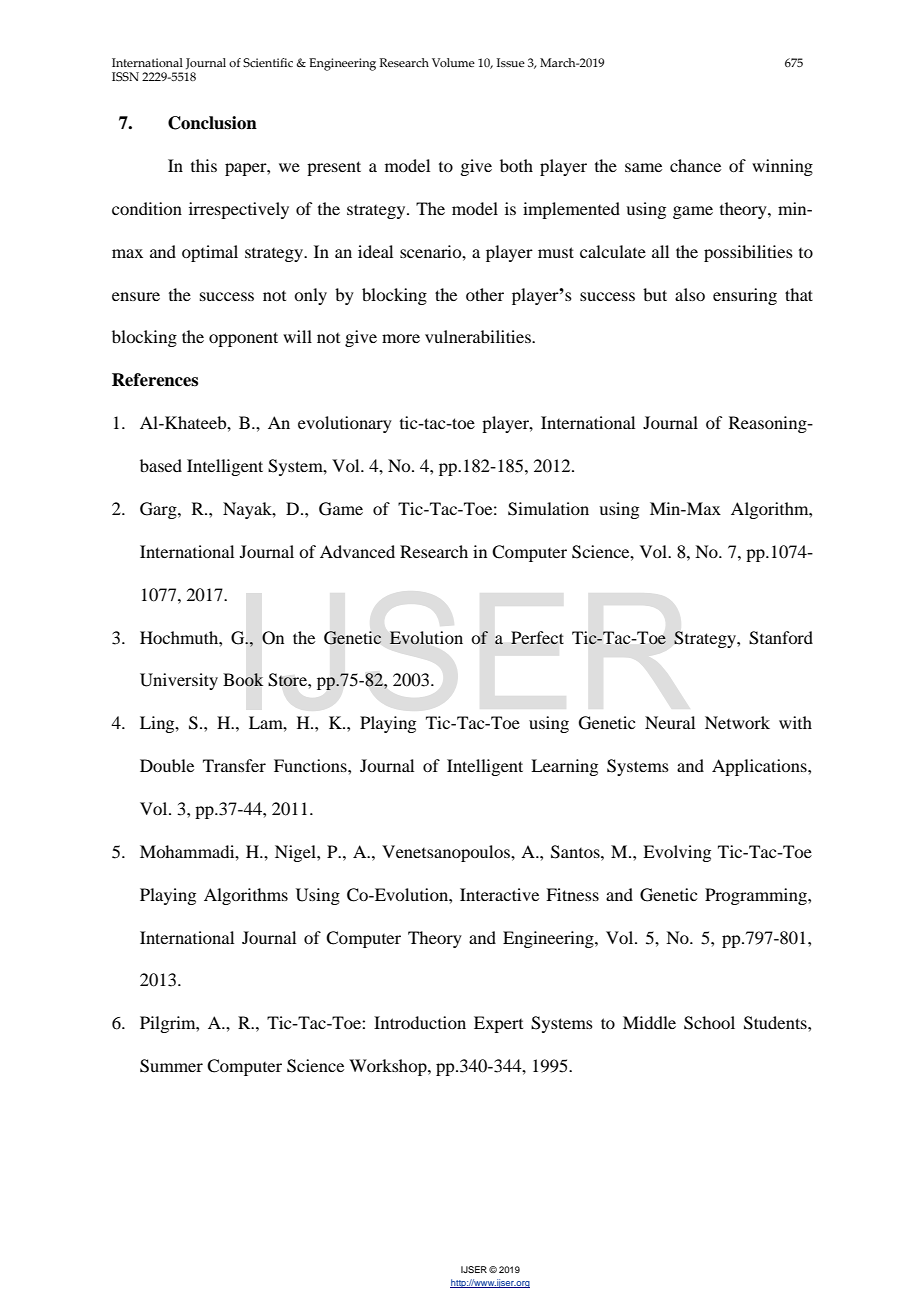 This screenshot has height=1308, width=924. What do you see at coordinates (234, 765) in the screenshot?
I see `Transfer` at bounding box center [234, 765].
